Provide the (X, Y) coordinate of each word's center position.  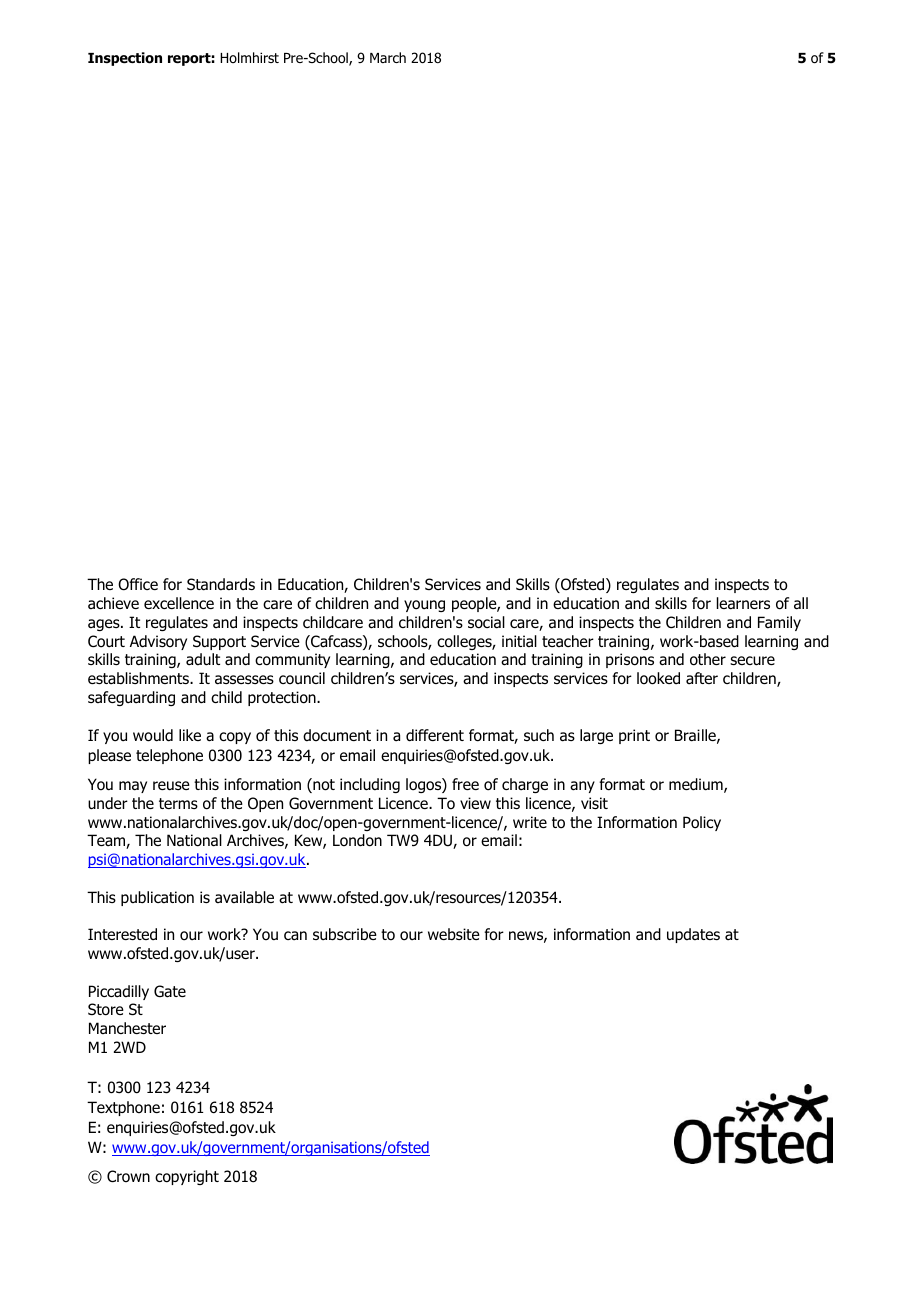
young (424, 606)
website (454, 934)
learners (743, 603)
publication (157, 898)
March (388, 57)
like (190, 735)
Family (779, 623)
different (435, 735)
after (702, 678)
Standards (221, 584)
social (486, 622)
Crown (128, 1176)
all (801, 603)
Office (138, 584)
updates (693, 935)
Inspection (125, 59)
